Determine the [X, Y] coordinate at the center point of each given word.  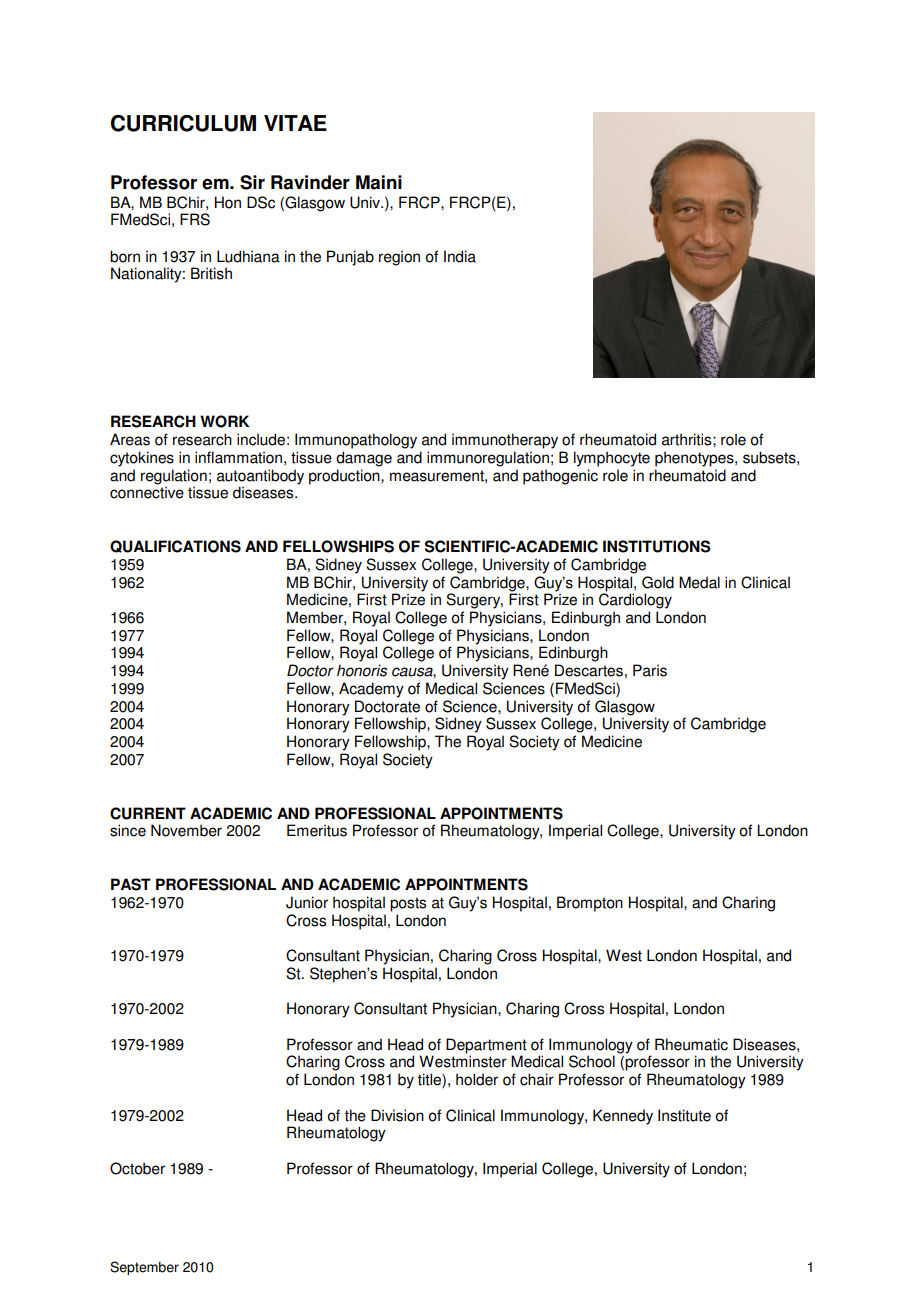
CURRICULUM [183, 123]
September [144, 1268]
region [399, 258]
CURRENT [148, 813]
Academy [371, 690]
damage [364, 459]
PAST [131, 884]
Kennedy [623, 1117]
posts [408, 904]
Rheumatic [691, 1044]
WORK [224, 421]
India [460, 256]
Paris [650, 670]
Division [397, 1115]
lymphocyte [612, 459]
